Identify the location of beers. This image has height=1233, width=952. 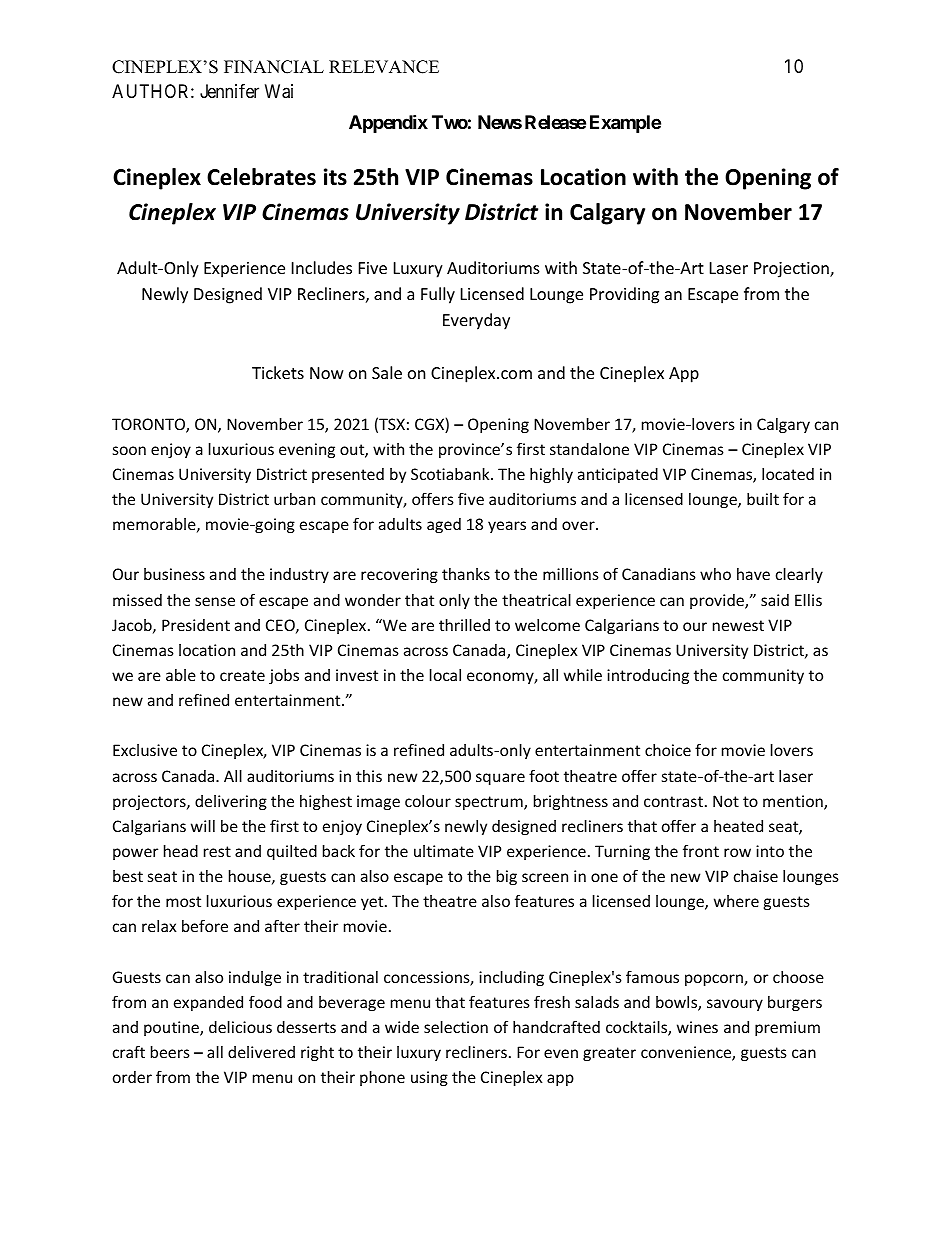
(170, 1052).
